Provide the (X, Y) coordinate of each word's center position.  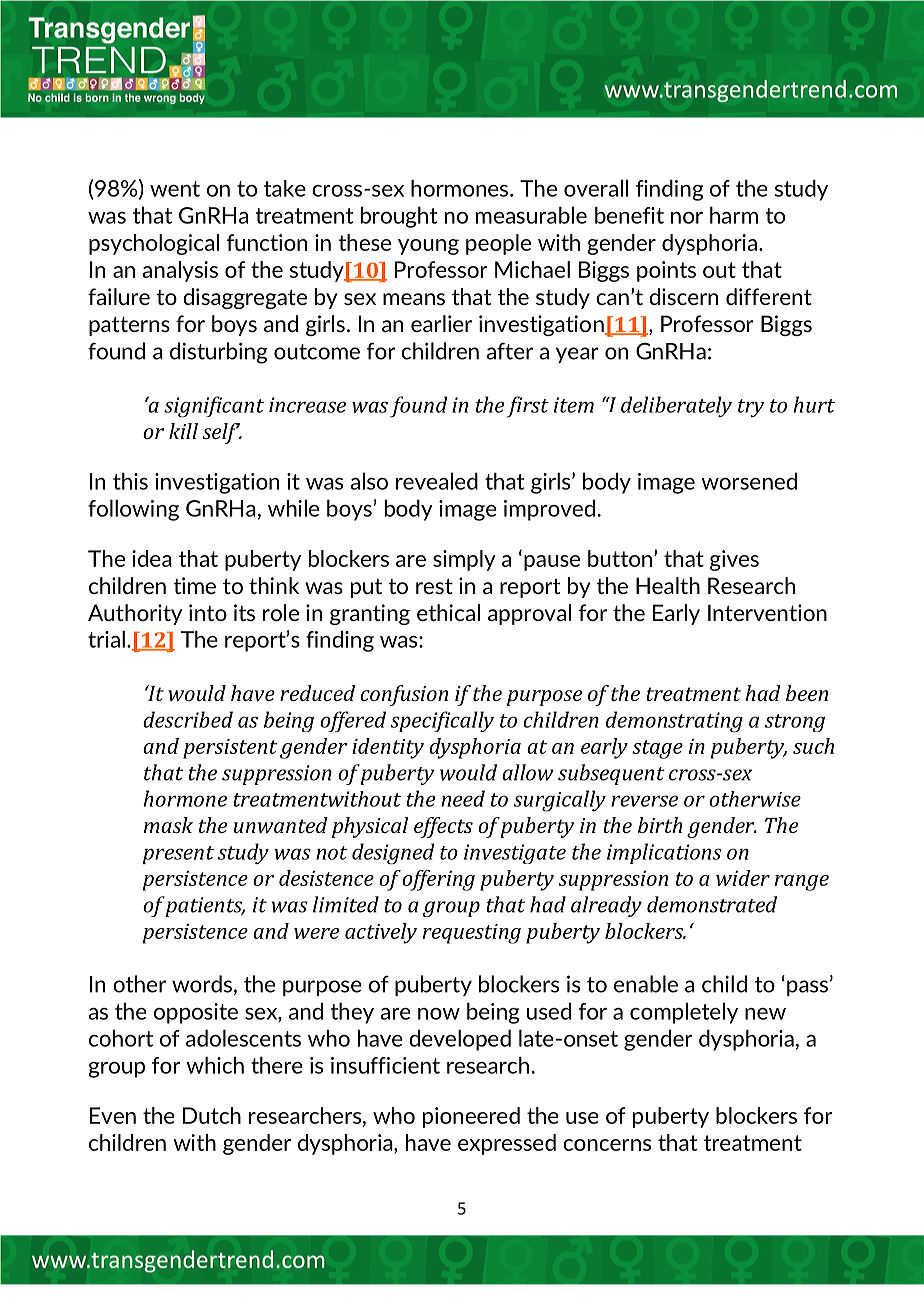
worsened (749, 481)
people (498, 244)
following (133, 510)
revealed (437, 481)
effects (443, 827)
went (175, 189)
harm (734, 215)
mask (168, 825)
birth (660, 825)
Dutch (212, 1115)
